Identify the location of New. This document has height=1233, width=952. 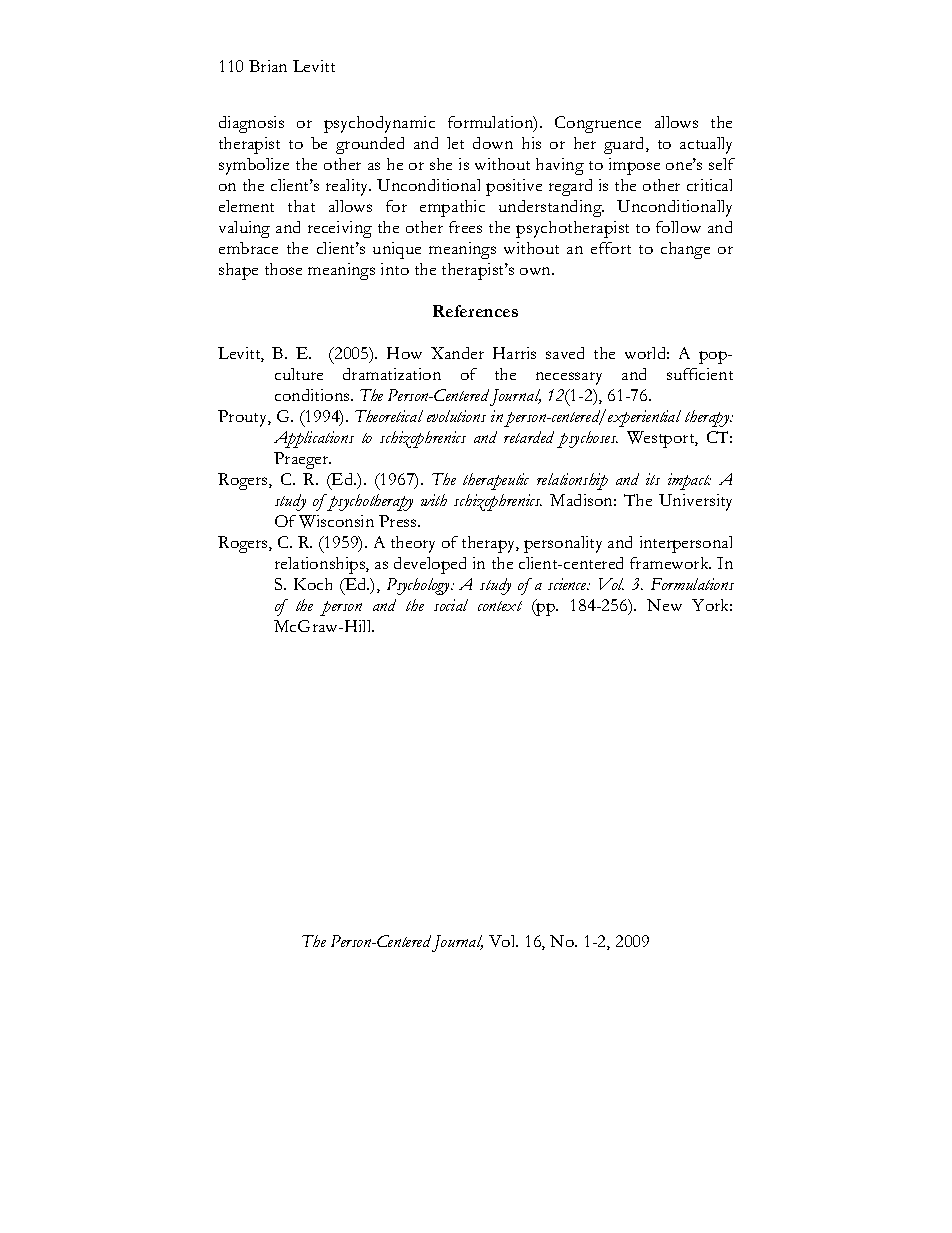
(664, 605).
